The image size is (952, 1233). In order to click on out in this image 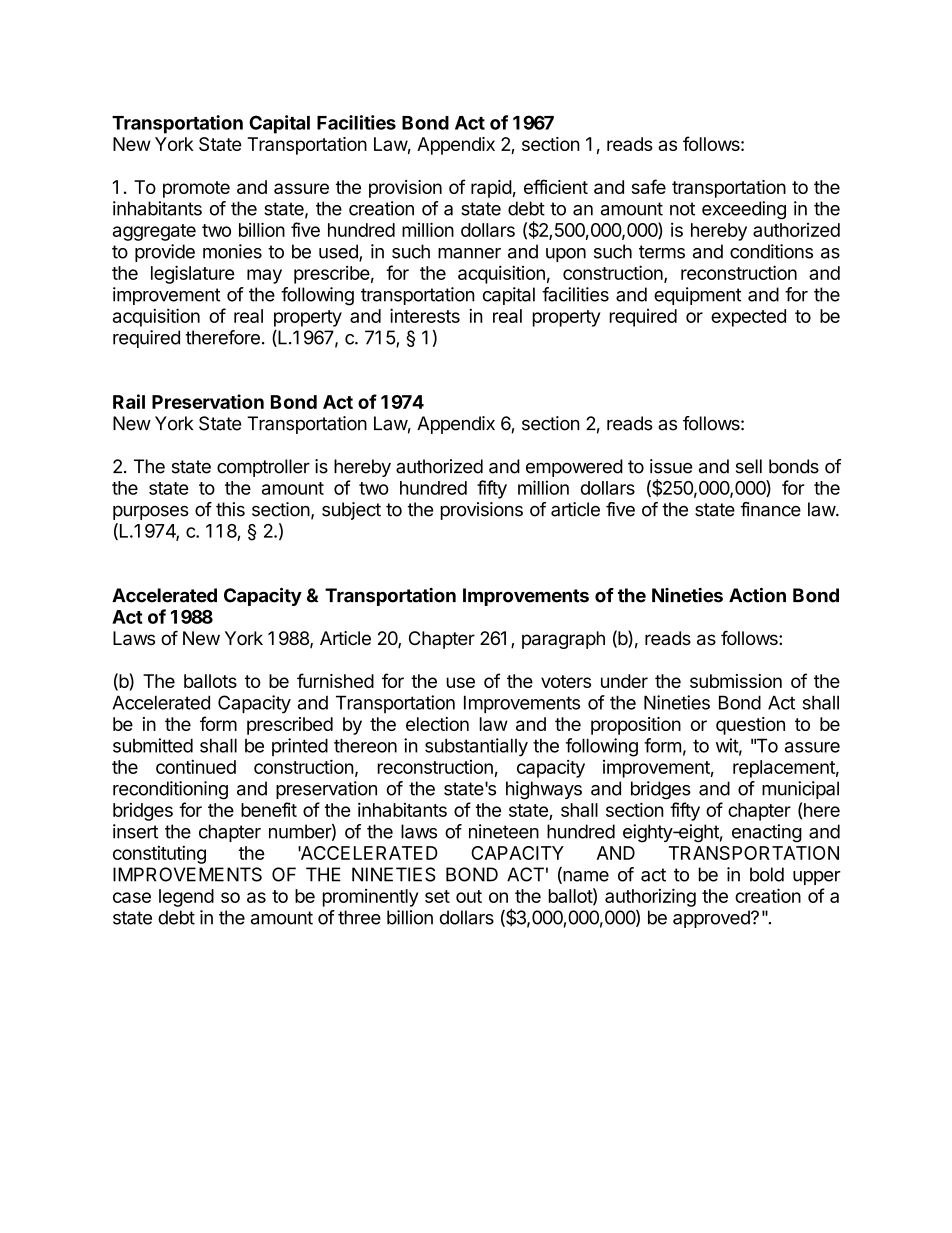, I will do `click(469, 896)`.
